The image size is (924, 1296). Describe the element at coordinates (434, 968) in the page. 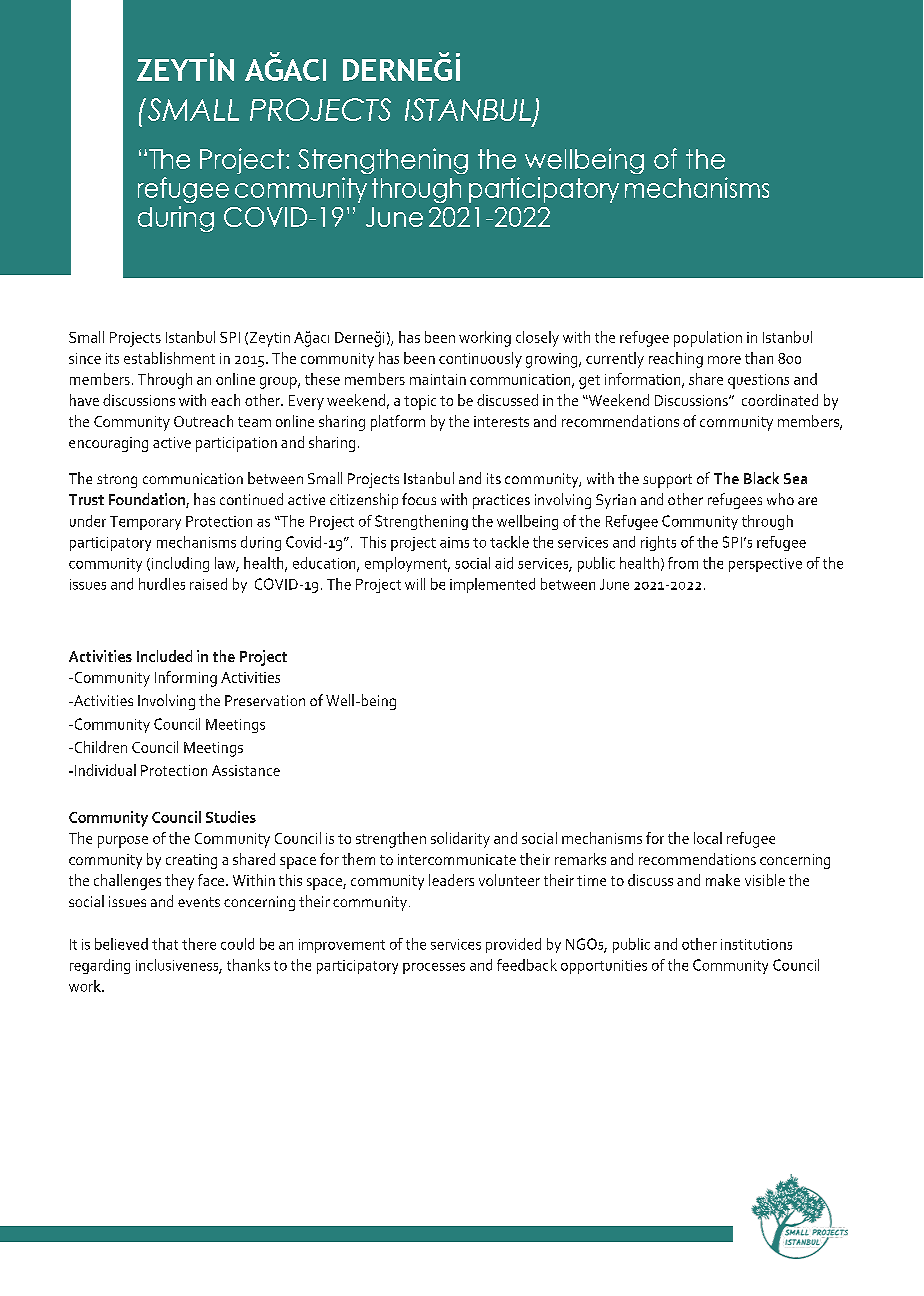

I see `processes` at that location.
